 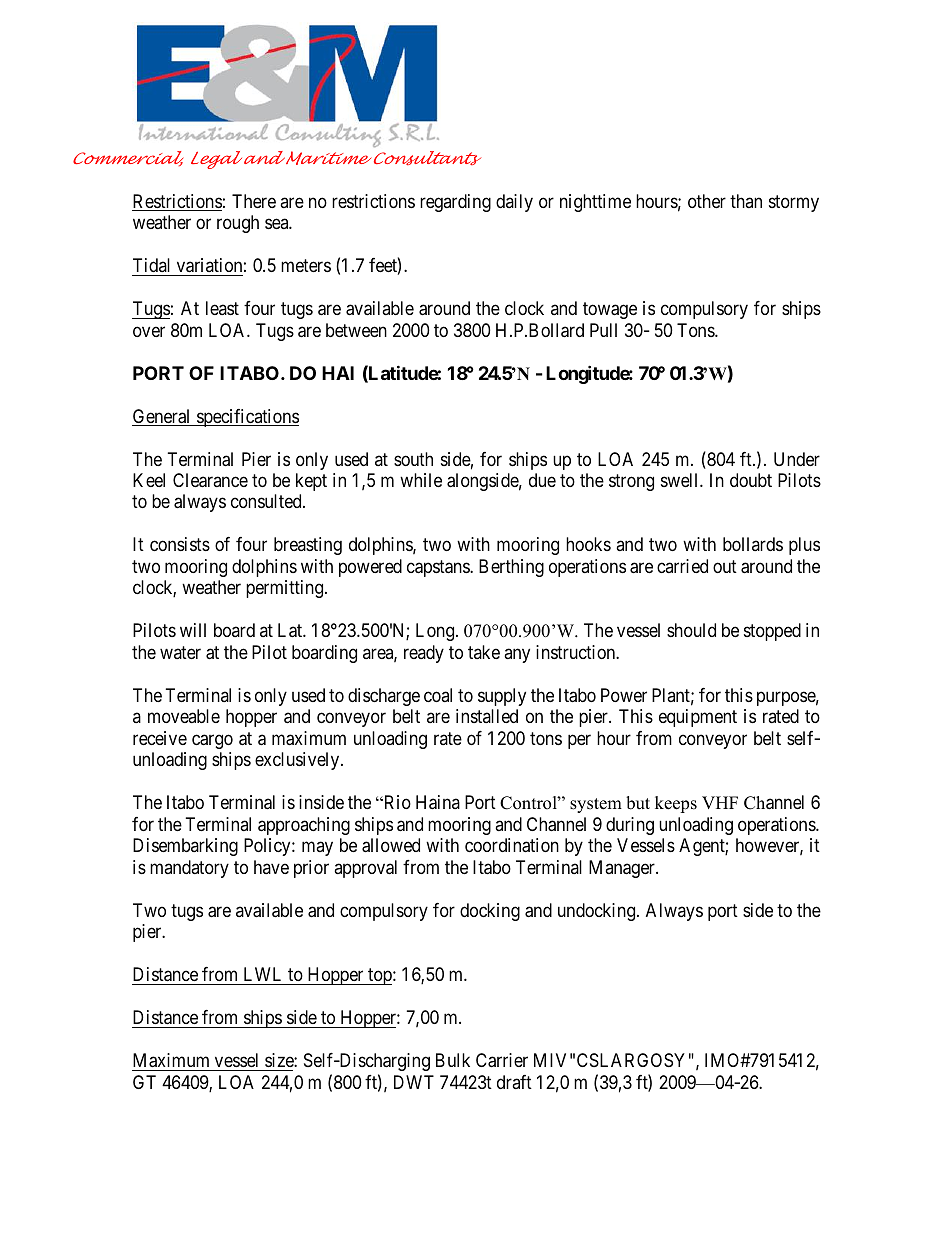 What do you see at coordinates (453, 1060) in the screenshot?
I see `Bulk` at bounding box center [453, 1060].
